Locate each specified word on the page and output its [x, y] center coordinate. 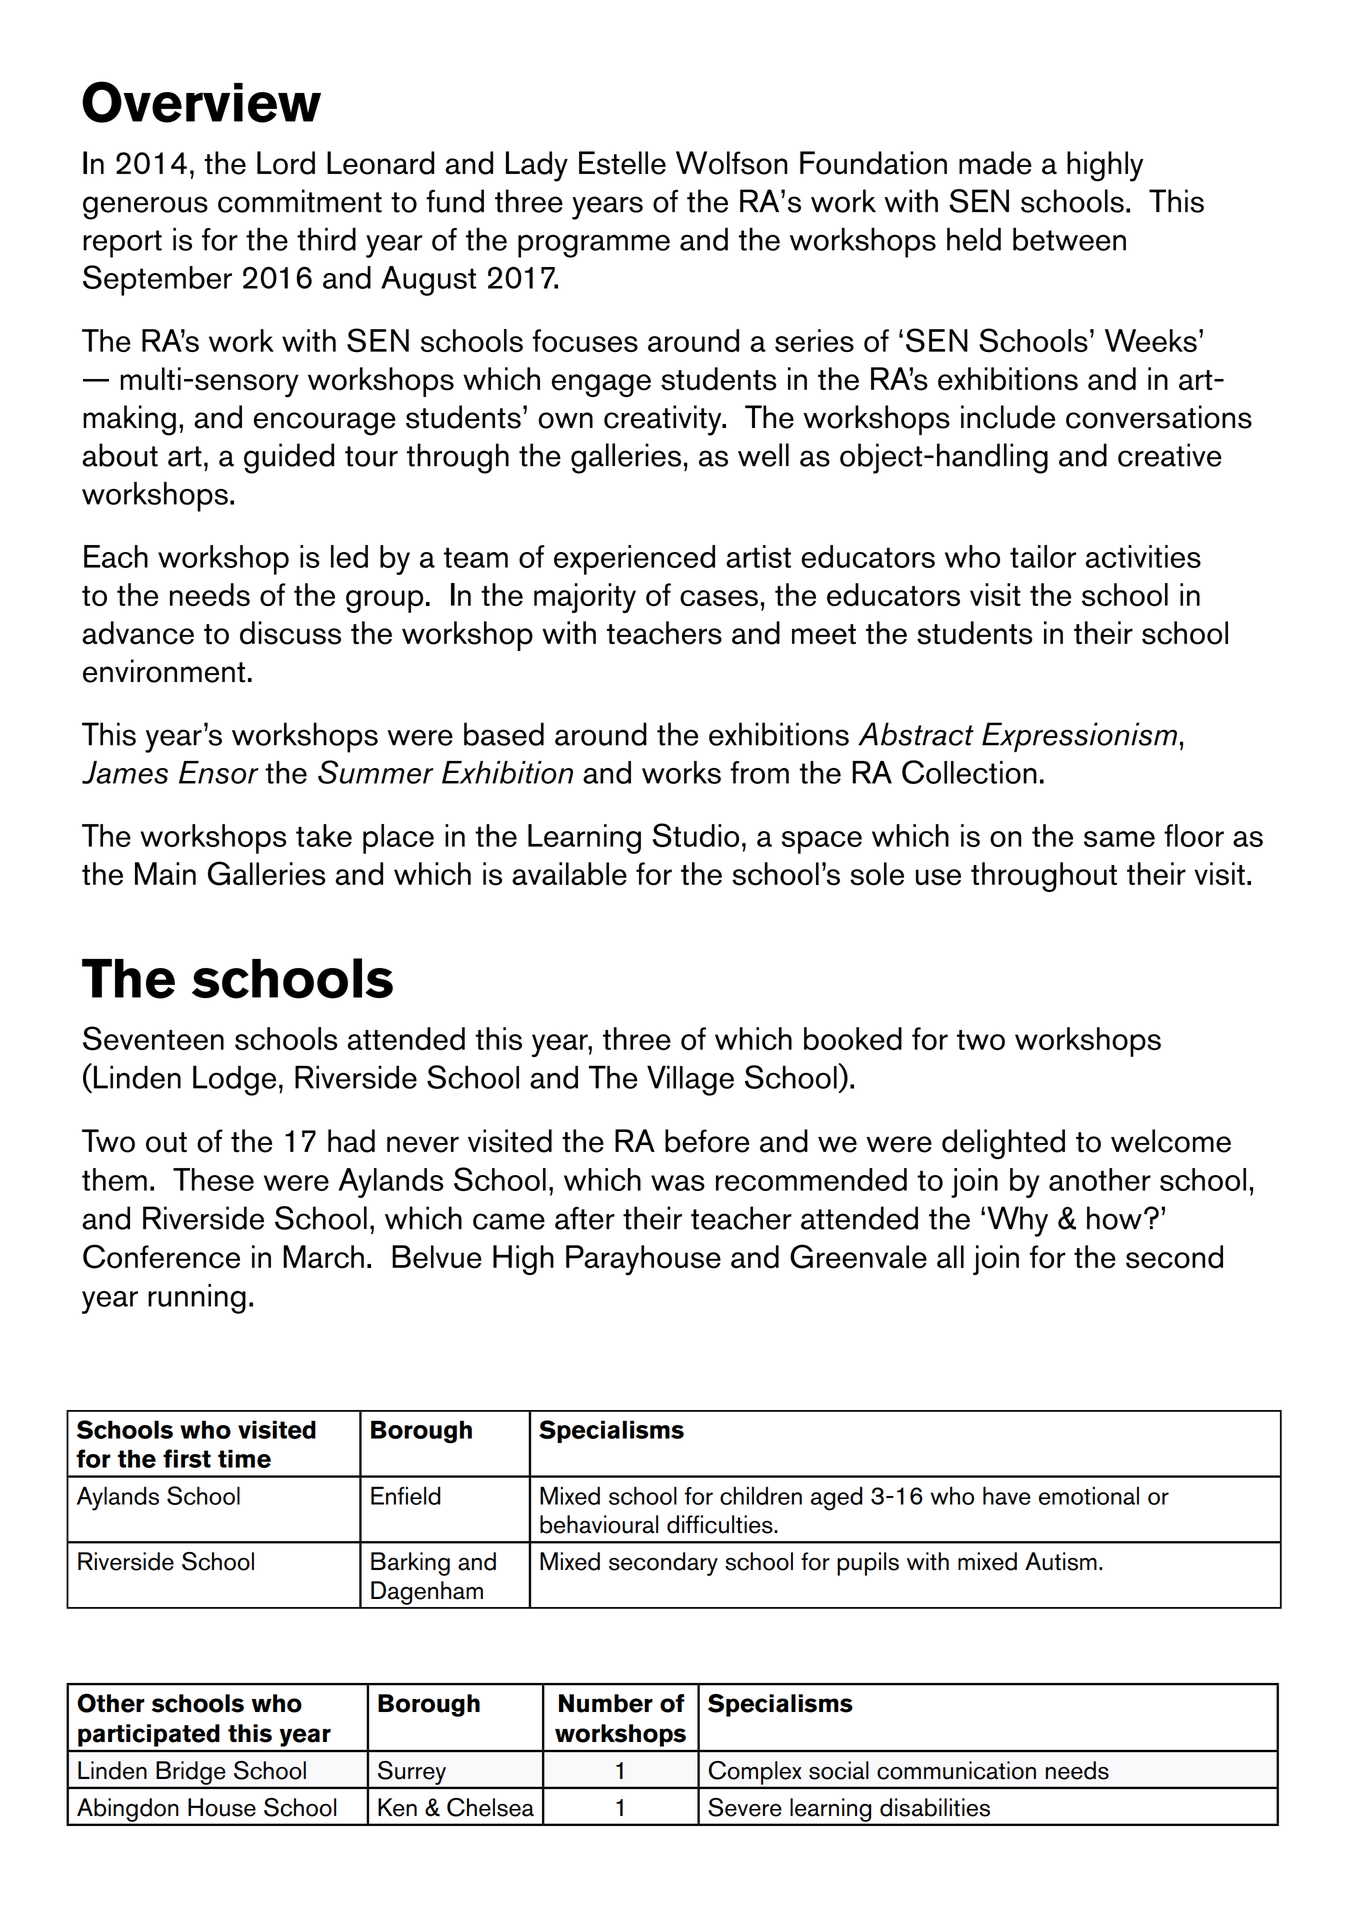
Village [690, 1080]
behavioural [599, 1524]
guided [289, 458]
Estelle [622, 163]
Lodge [234, 1080]
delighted [1003, 1144]
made [995, 163]
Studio [696, 835]
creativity [664, 420]
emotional [1089, 1495]
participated [149, 1735]
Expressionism [1079, 737]
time [244, 1458]
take [324, 835]
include [1008, 417]
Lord [286, 163]
